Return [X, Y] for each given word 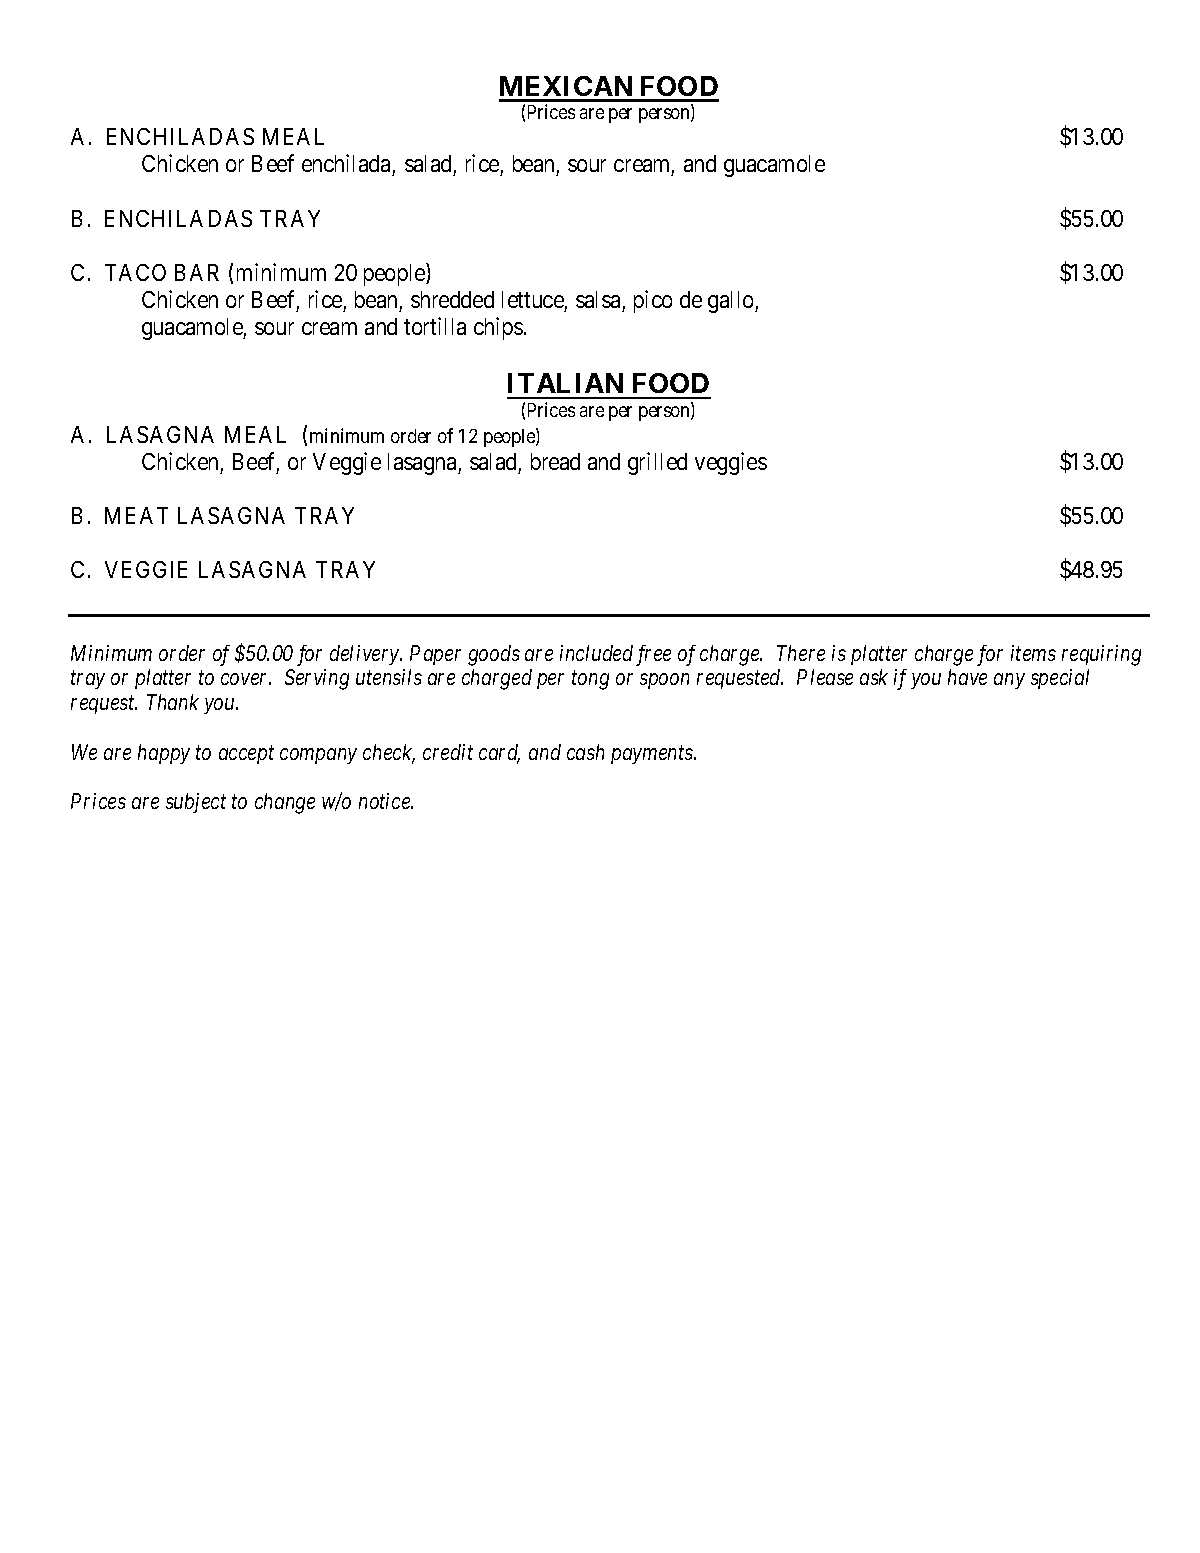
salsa [598, 299]
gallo [732, 302]
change [285, 803]
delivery [365, 655]
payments [653, 755]
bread [555, 461]
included [596, 653]
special [1060, 679]
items [1033, 653]
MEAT [136, 515]
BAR [197, 272]
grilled [657, 463]
